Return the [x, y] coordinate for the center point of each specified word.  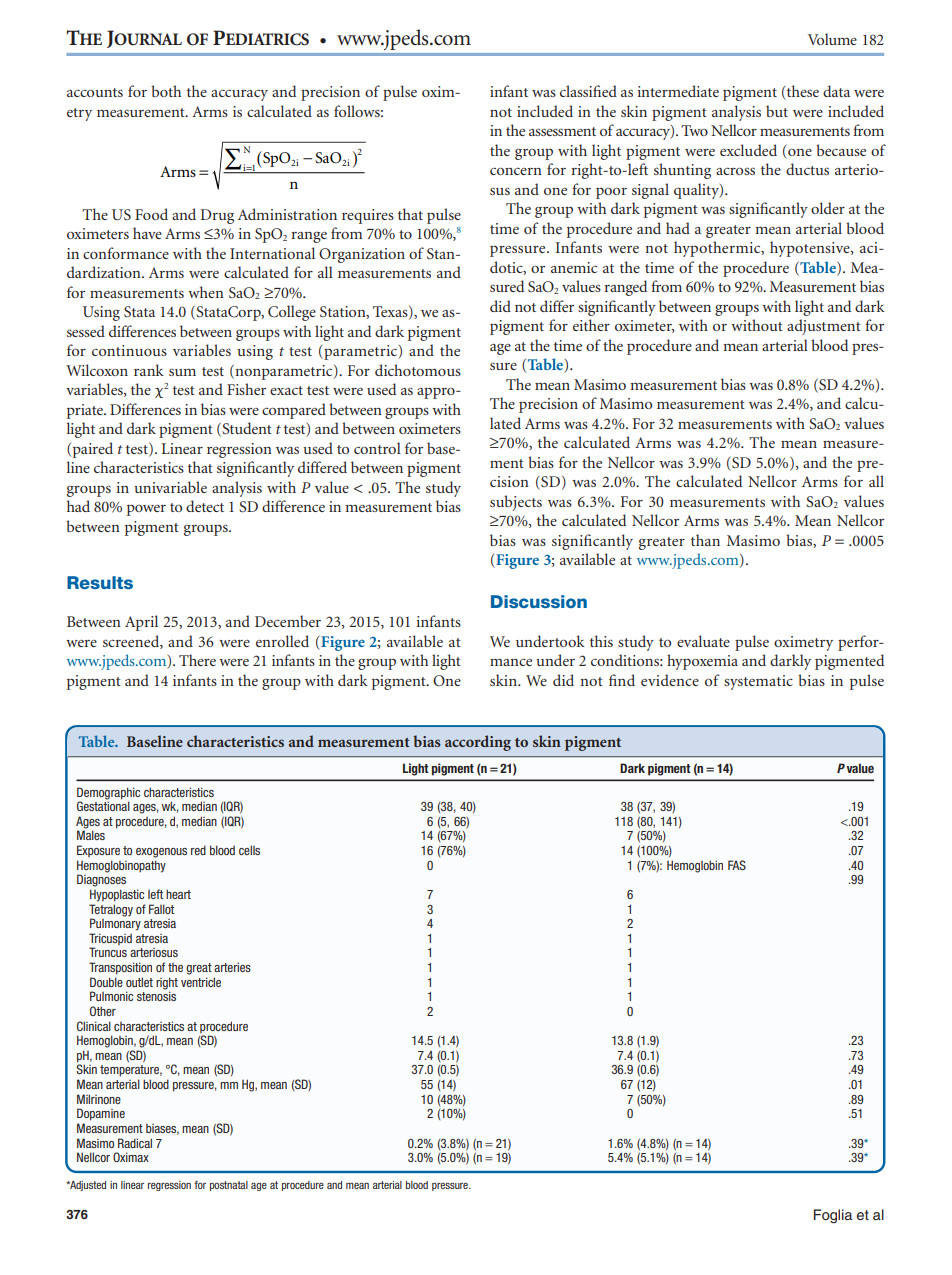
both [166, 91]
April [141, 623]
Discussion [539, 601]
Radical [135, 1143]
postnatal [229, 1186]
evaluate [703, 641]
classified [588, 91]
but [777, 111]
